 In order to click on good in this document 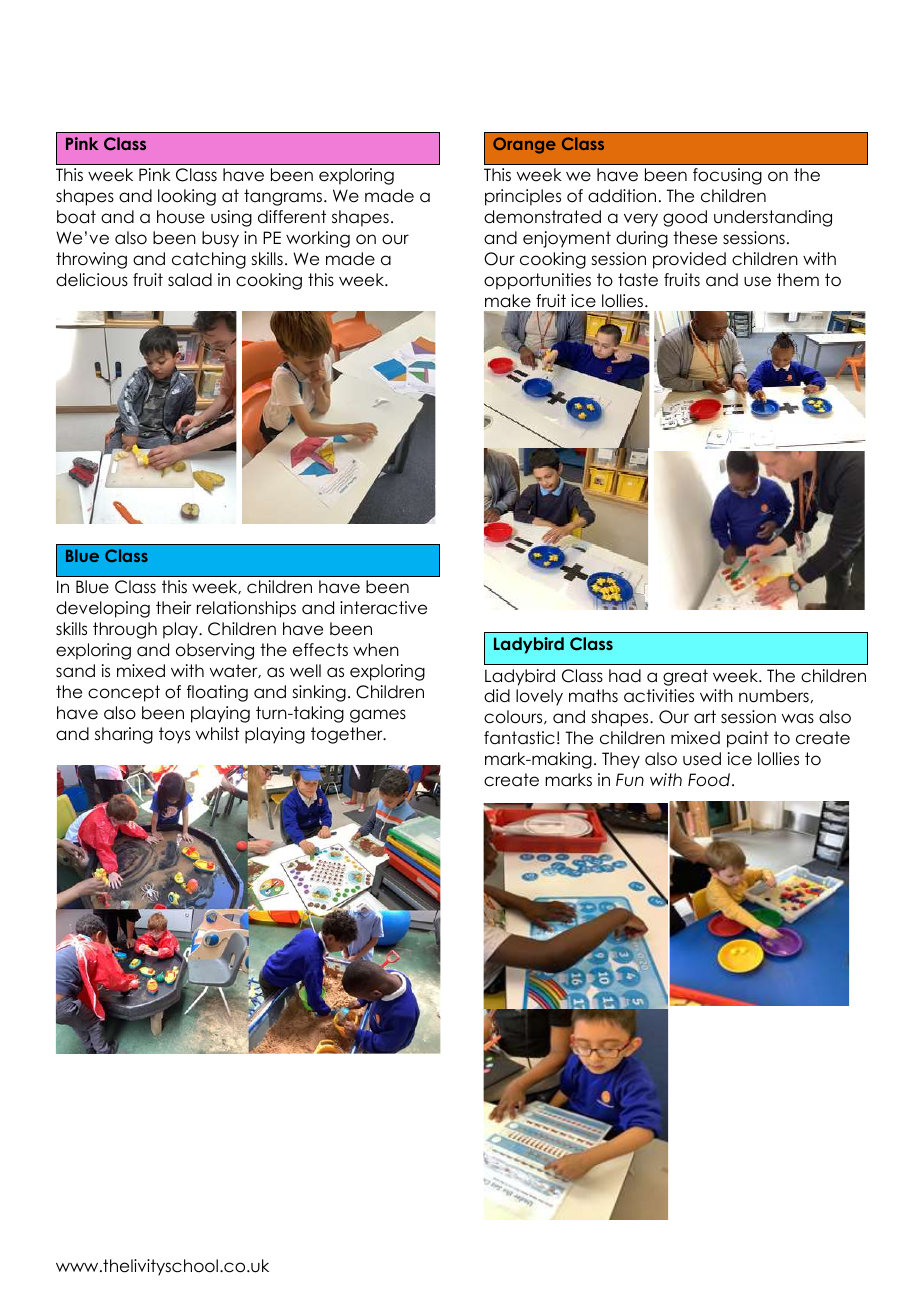, I will do `click(685, 218)`.
